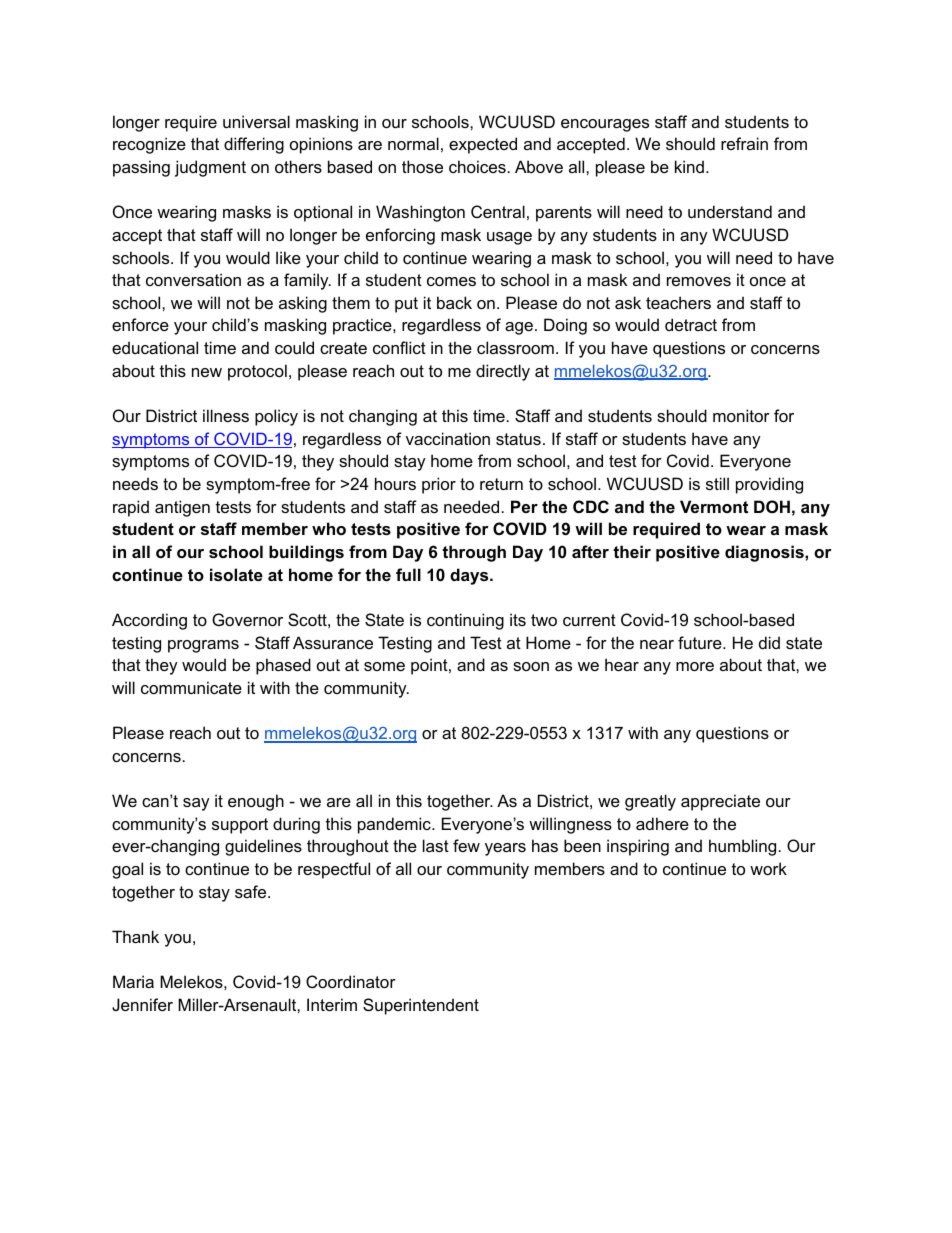  Describe the element at coordinates (689, 166) in the screenshot. I see `kind` at that location.
